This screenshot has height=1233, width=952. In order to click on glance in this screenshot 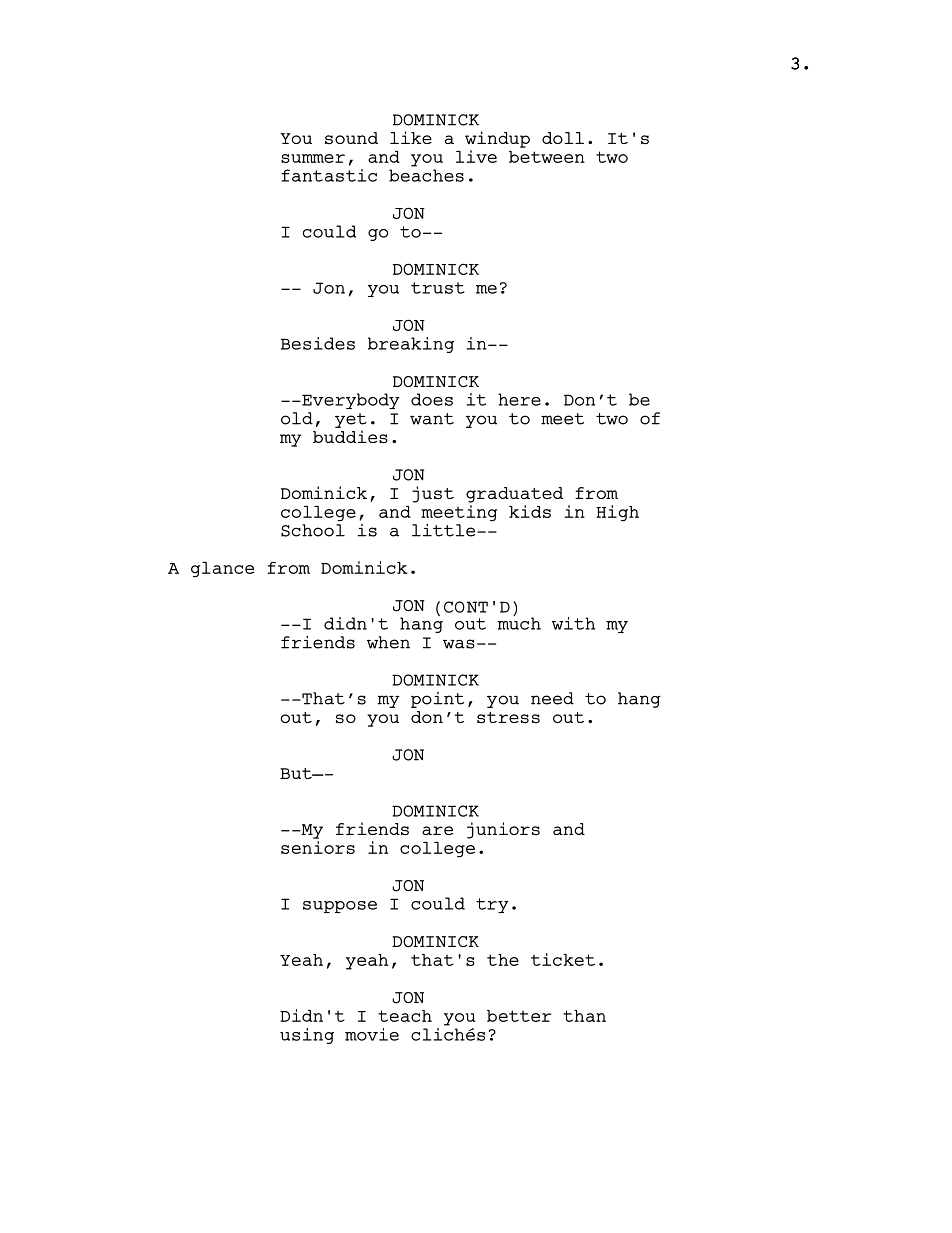, I will do `click(222, 570)`.
